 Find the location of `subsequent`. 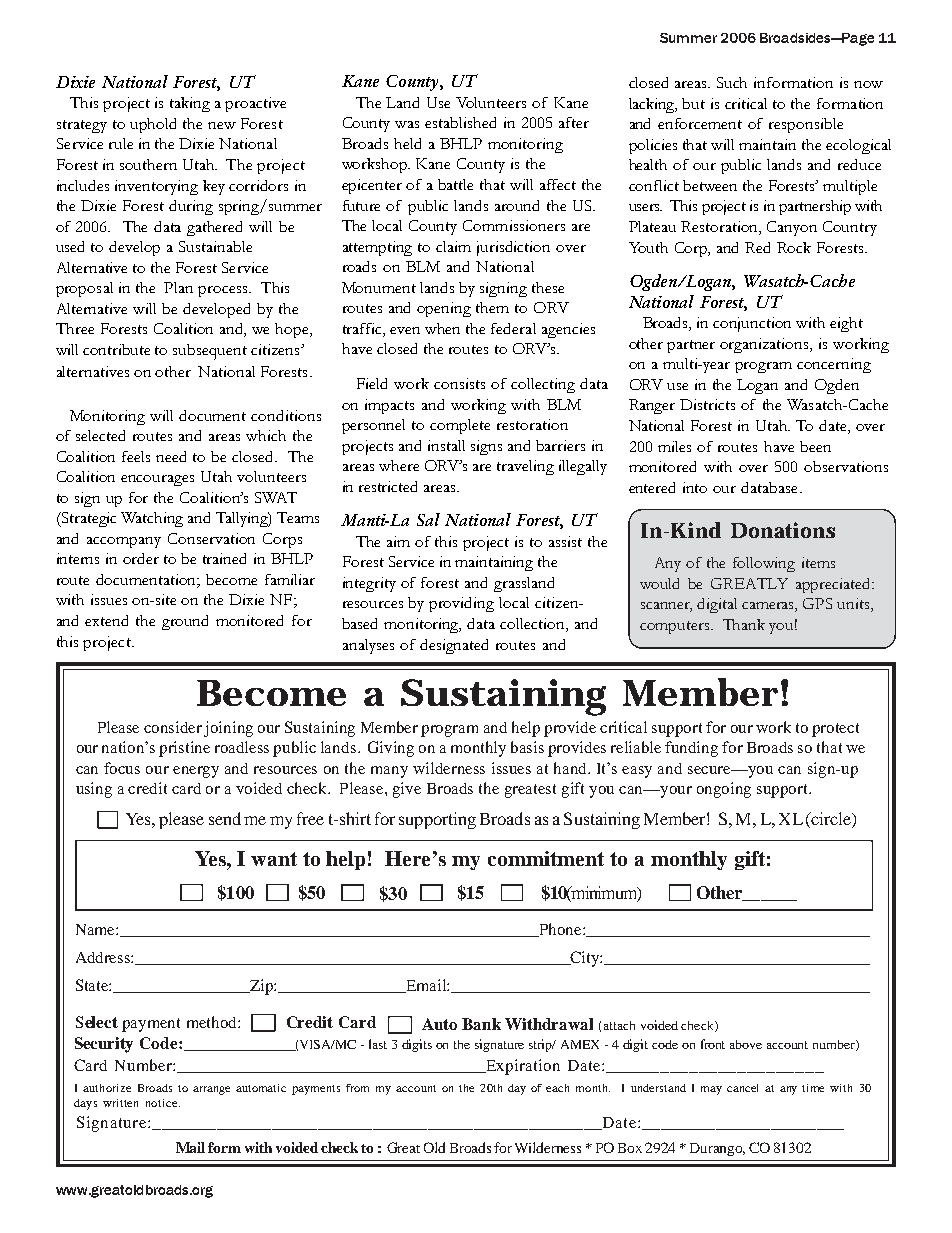

subsequent is located at coordinates (210, 352).
